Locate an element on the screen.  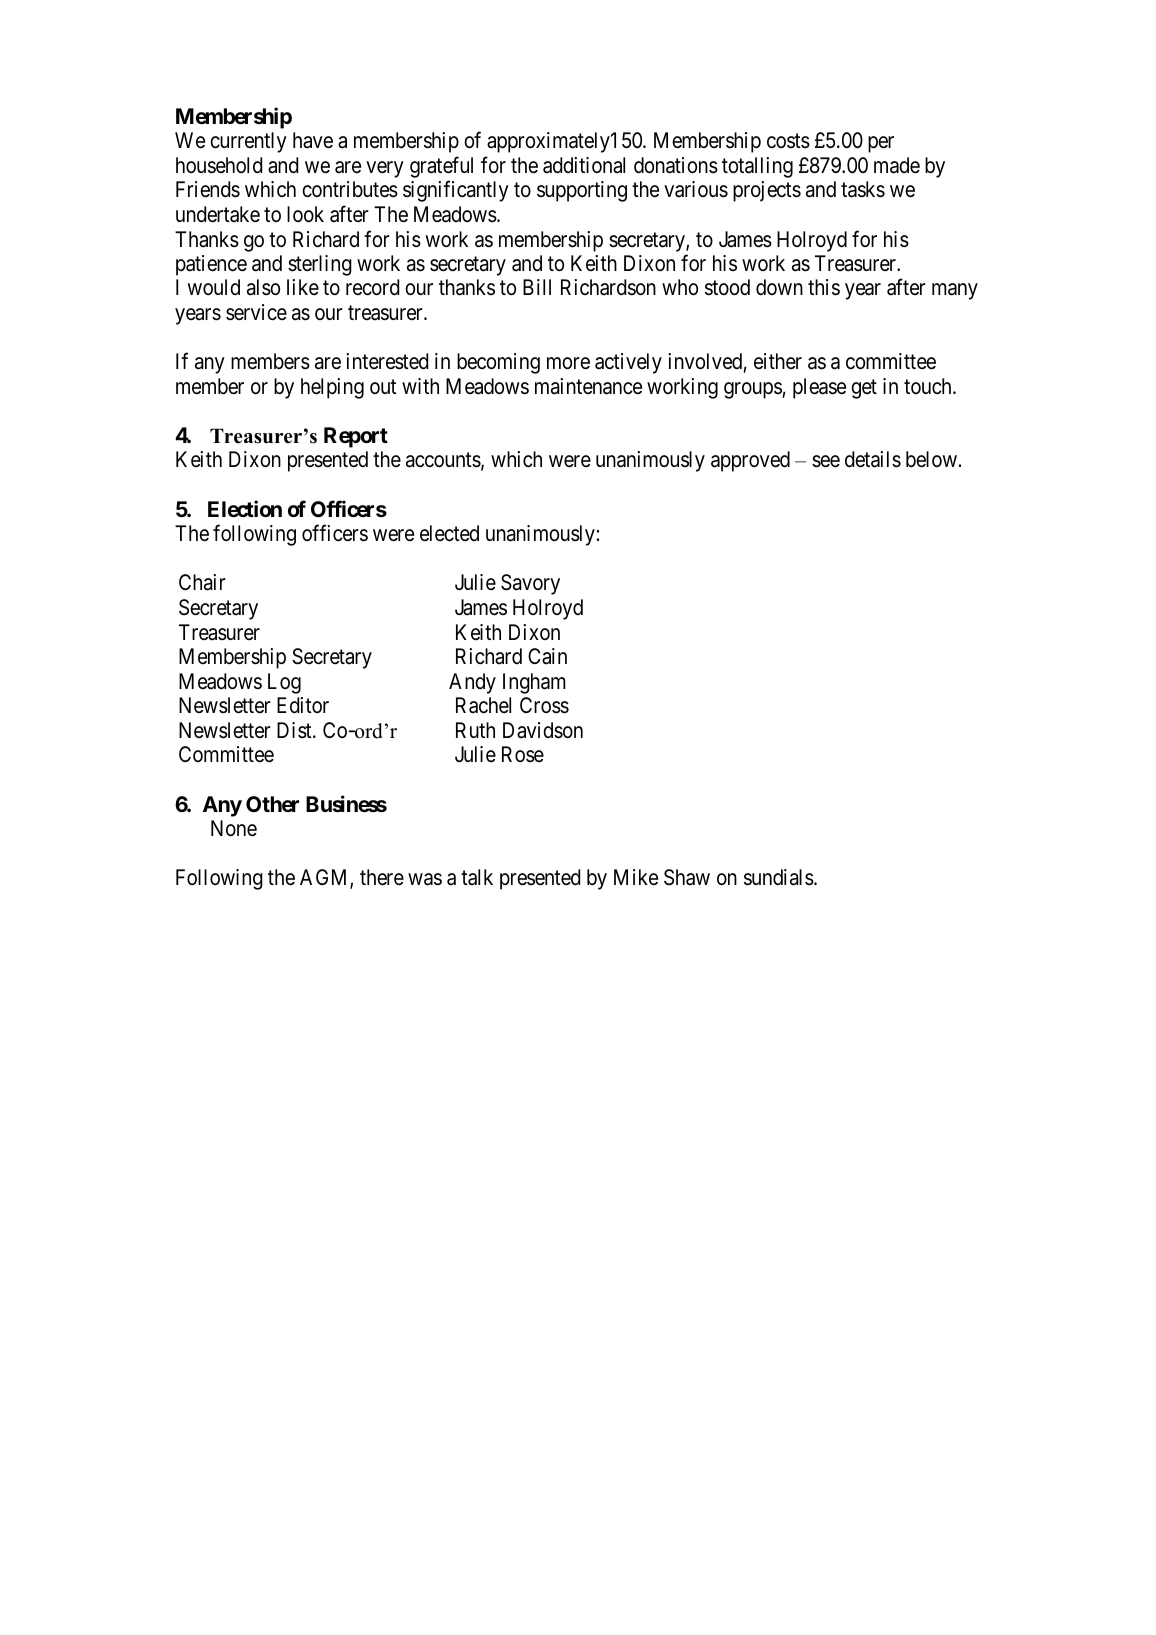
have is located at coordinates (313, 140).
